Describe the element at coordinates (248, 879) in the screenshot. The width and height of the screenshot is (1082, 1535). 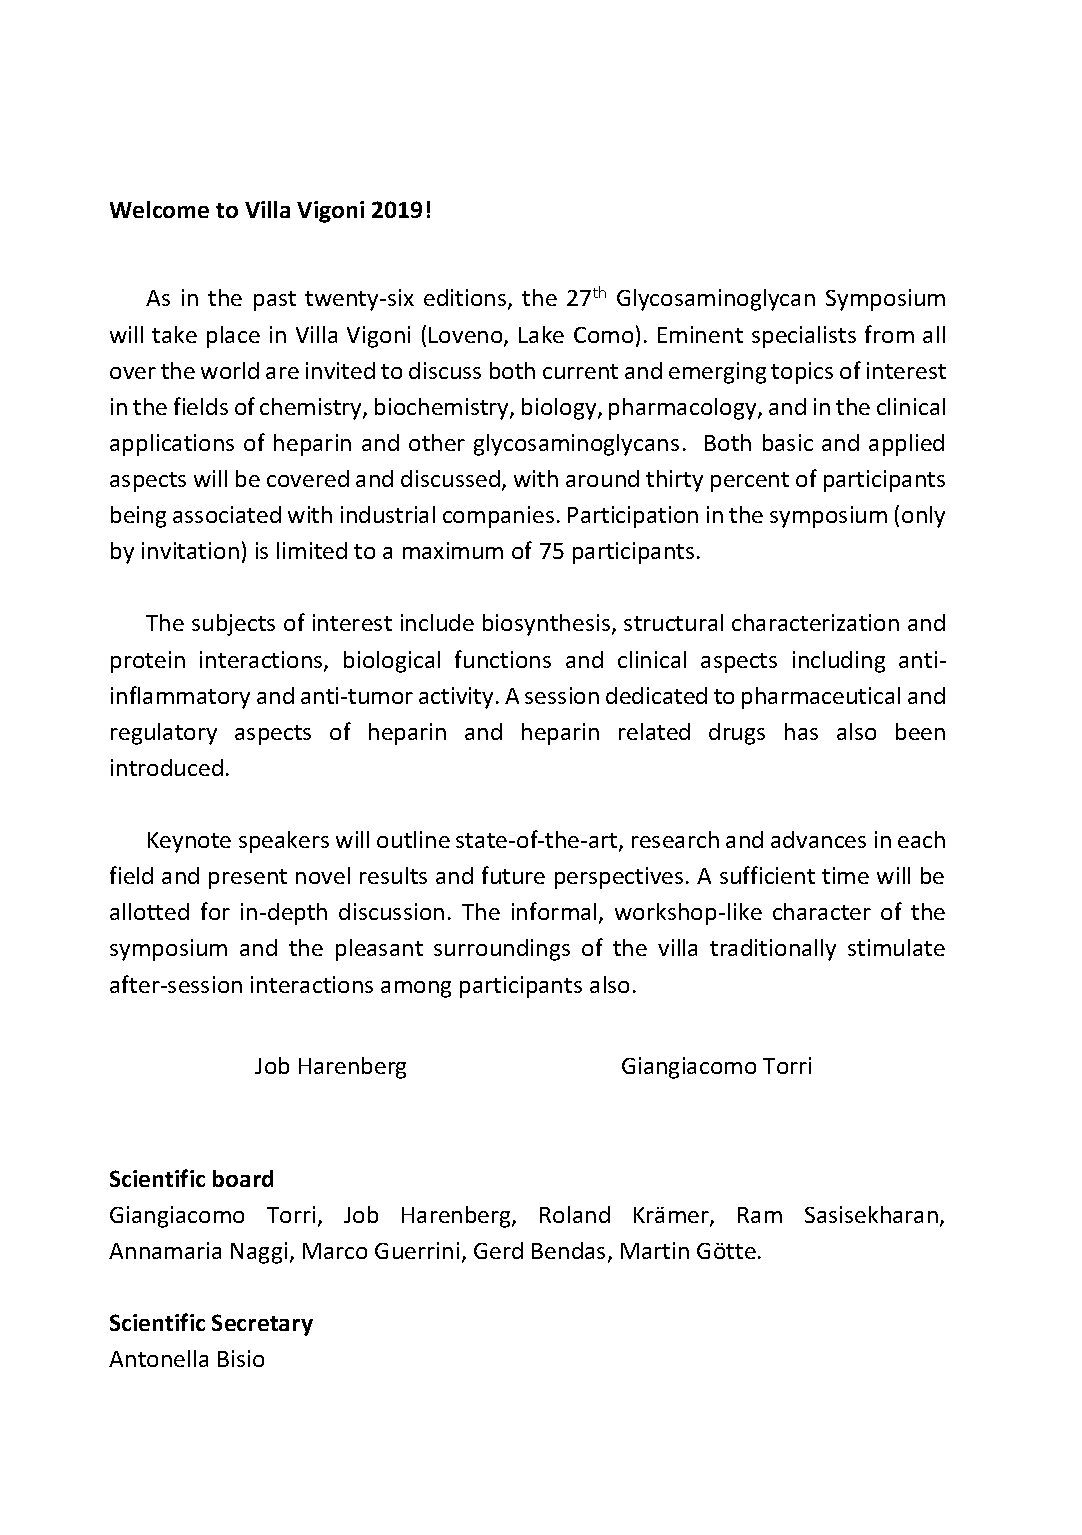
I see `present` at that location.
